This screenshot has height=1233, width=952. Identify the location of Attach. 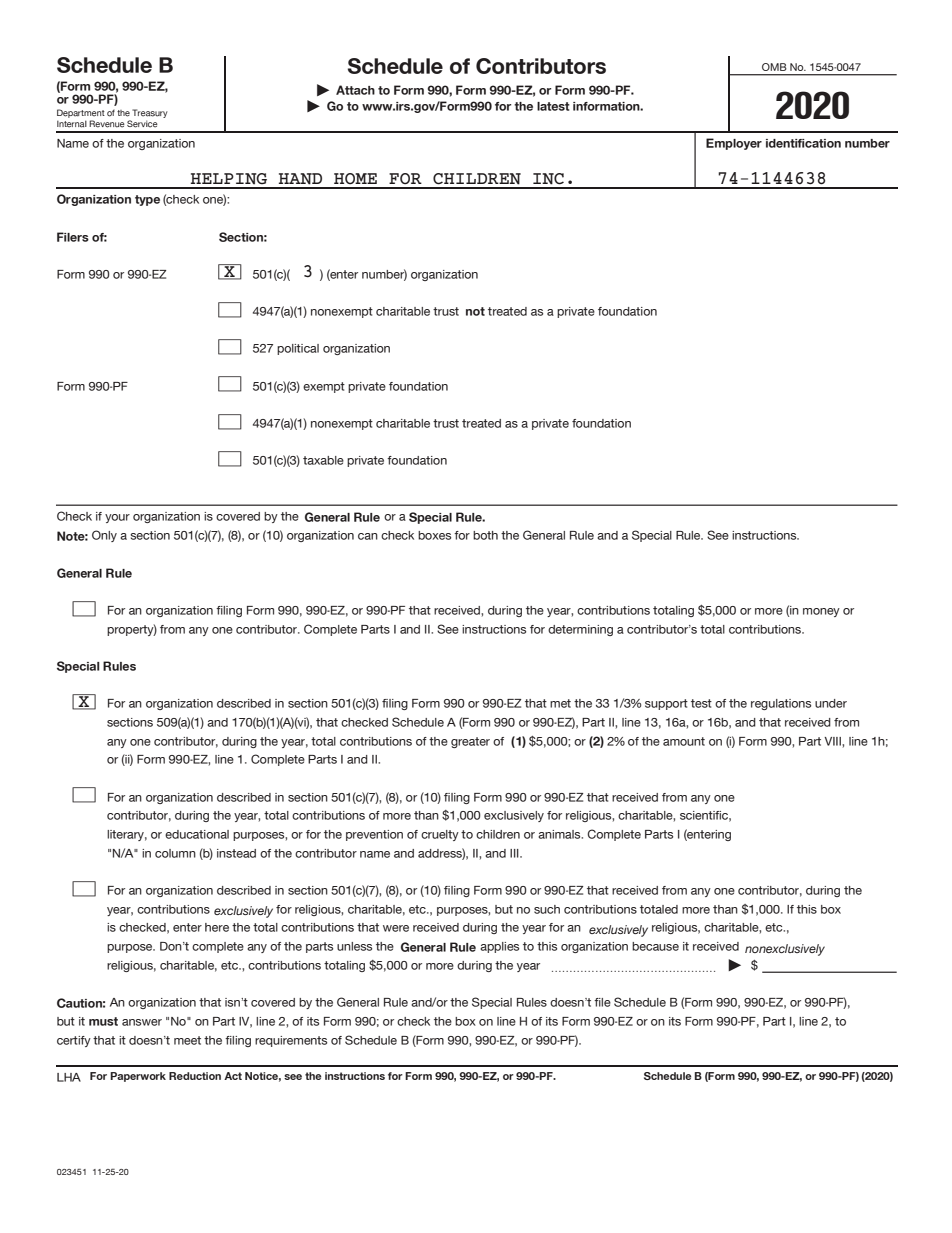
(355, 90).
